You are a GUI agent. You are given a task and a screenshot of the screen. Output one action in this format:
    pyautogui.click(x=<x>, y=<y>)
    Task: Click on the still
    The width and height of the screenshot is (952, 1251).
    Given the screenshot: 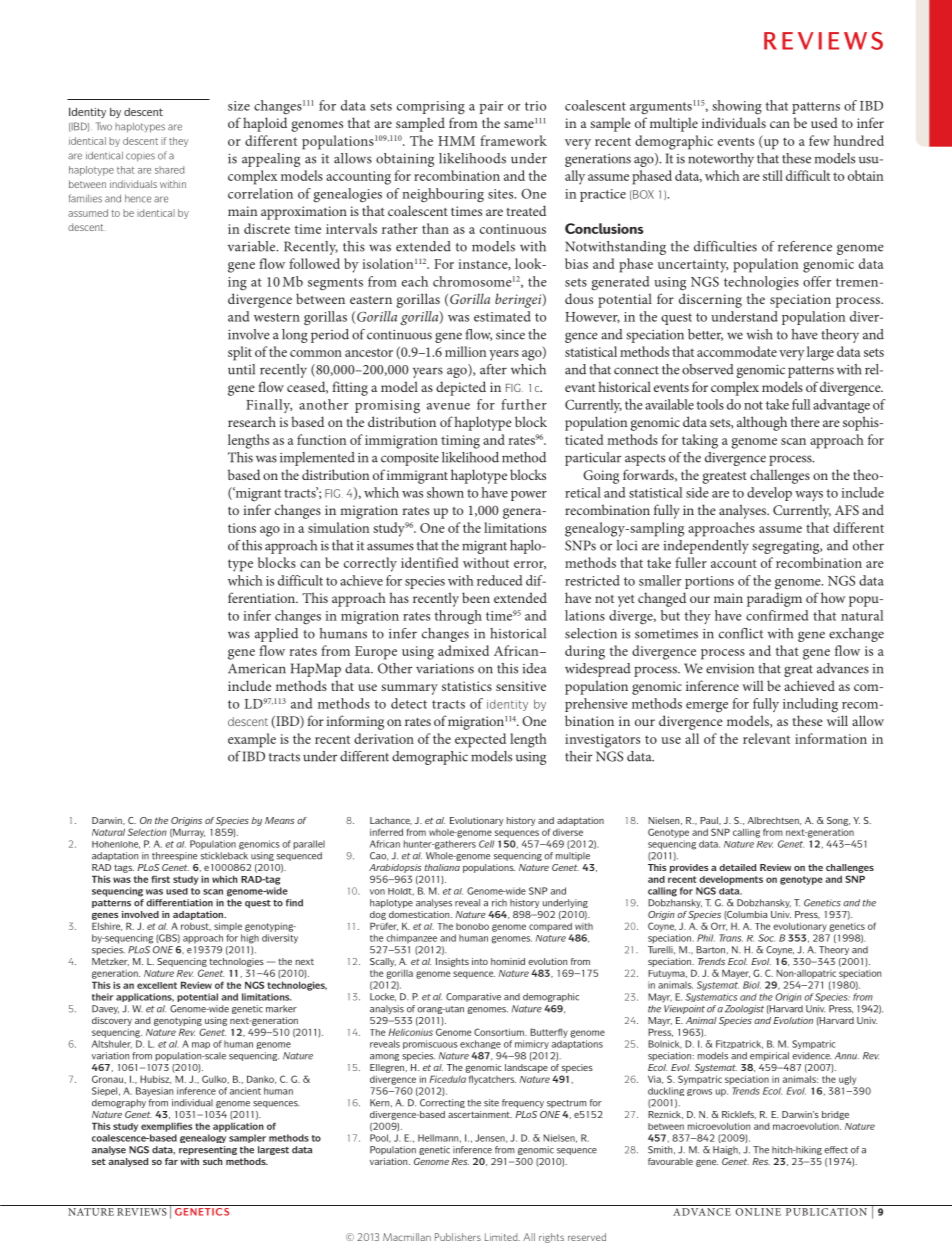 What is the action you would take?
    pyautogui.click(x=773, y=175)
